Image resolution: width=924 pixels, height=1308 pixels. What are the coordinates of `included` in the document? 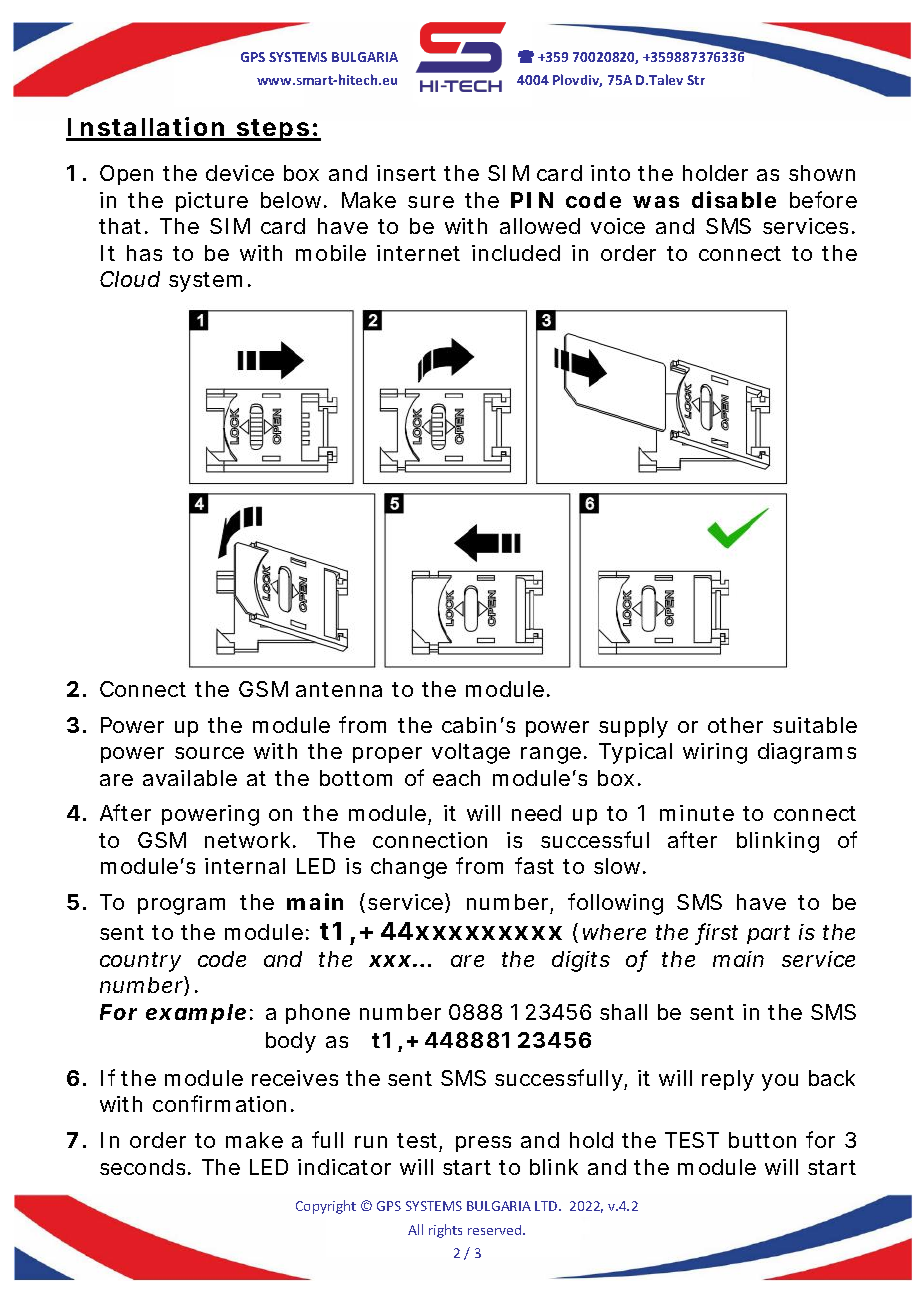 It's located at (516, 253).
